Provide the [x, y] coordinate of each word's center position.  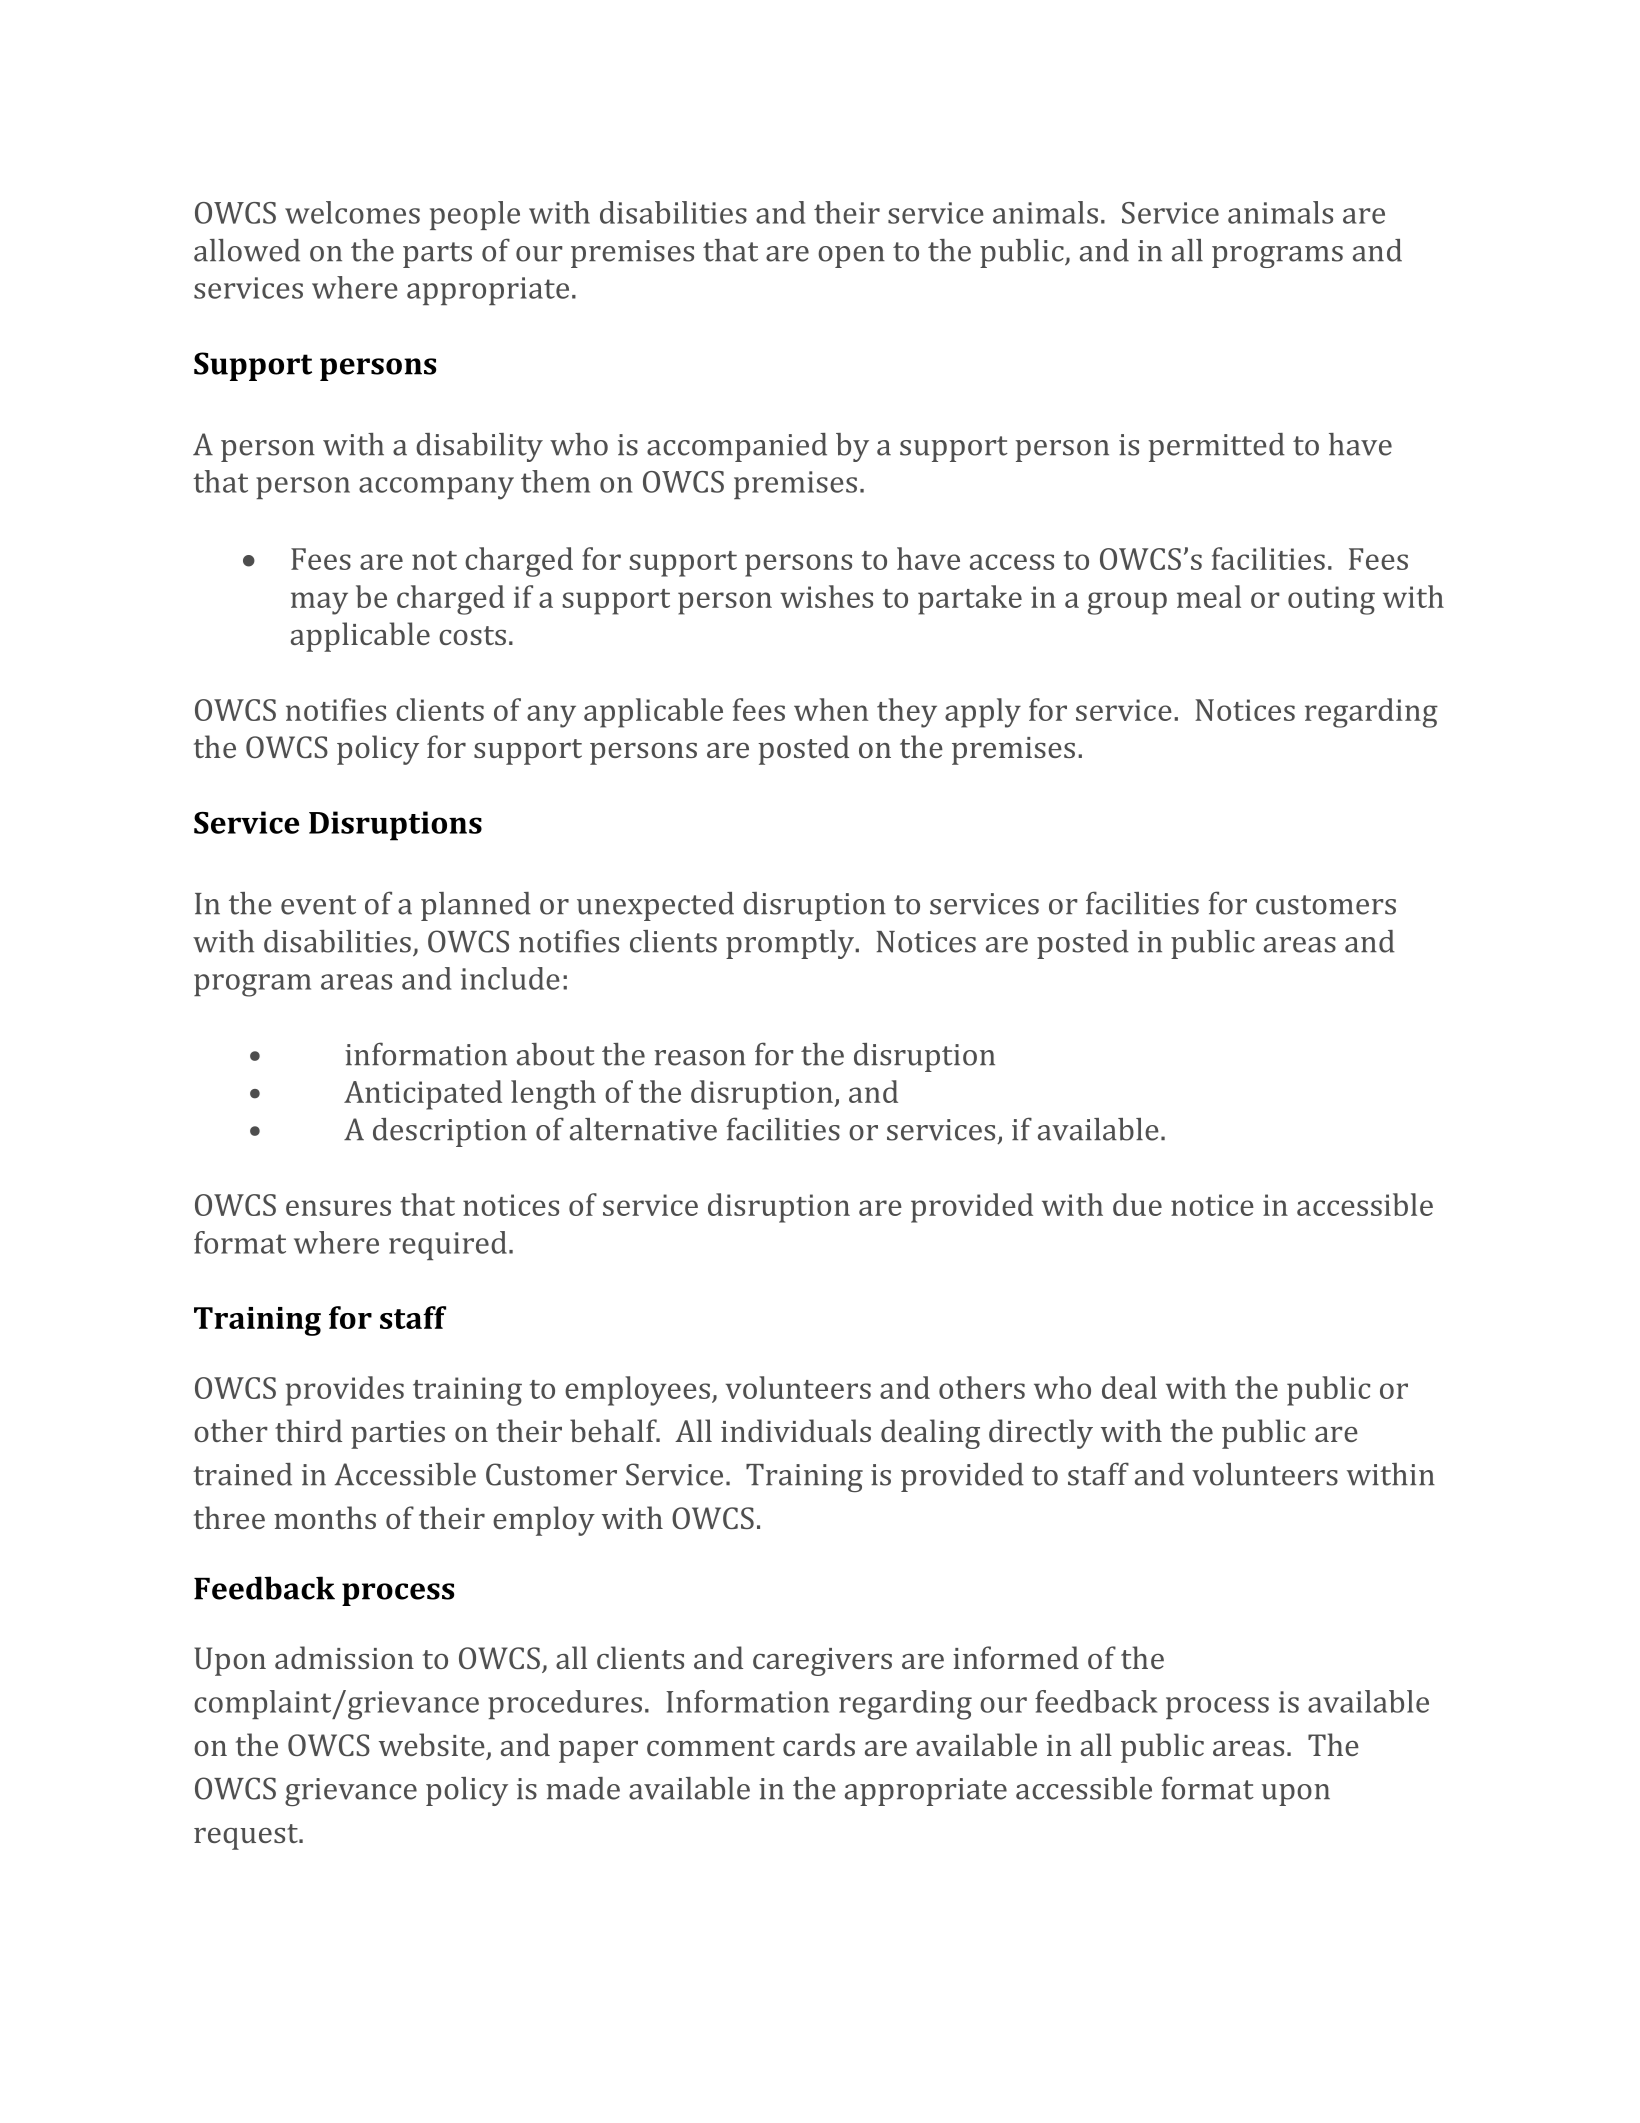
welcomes [352, 212]
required [448, 1245]
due [1137, 1204]
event [318, 905]
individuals [796, 1430]
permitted [1216, 447]
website [432, 1744]
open [851, 257]
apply [983, 713]
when [831, 709]
